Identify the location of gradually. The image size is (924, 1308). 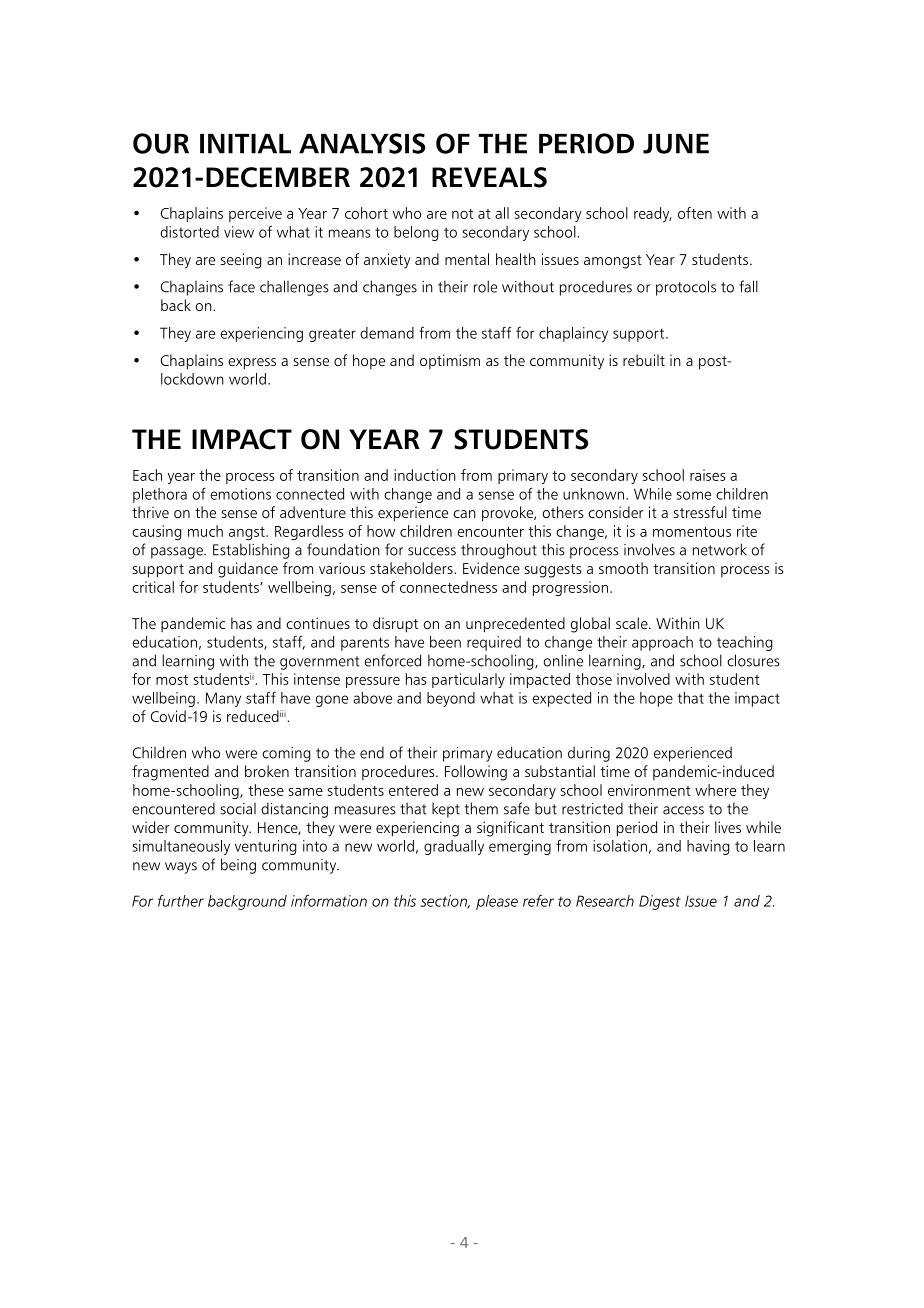
(454, 847).
